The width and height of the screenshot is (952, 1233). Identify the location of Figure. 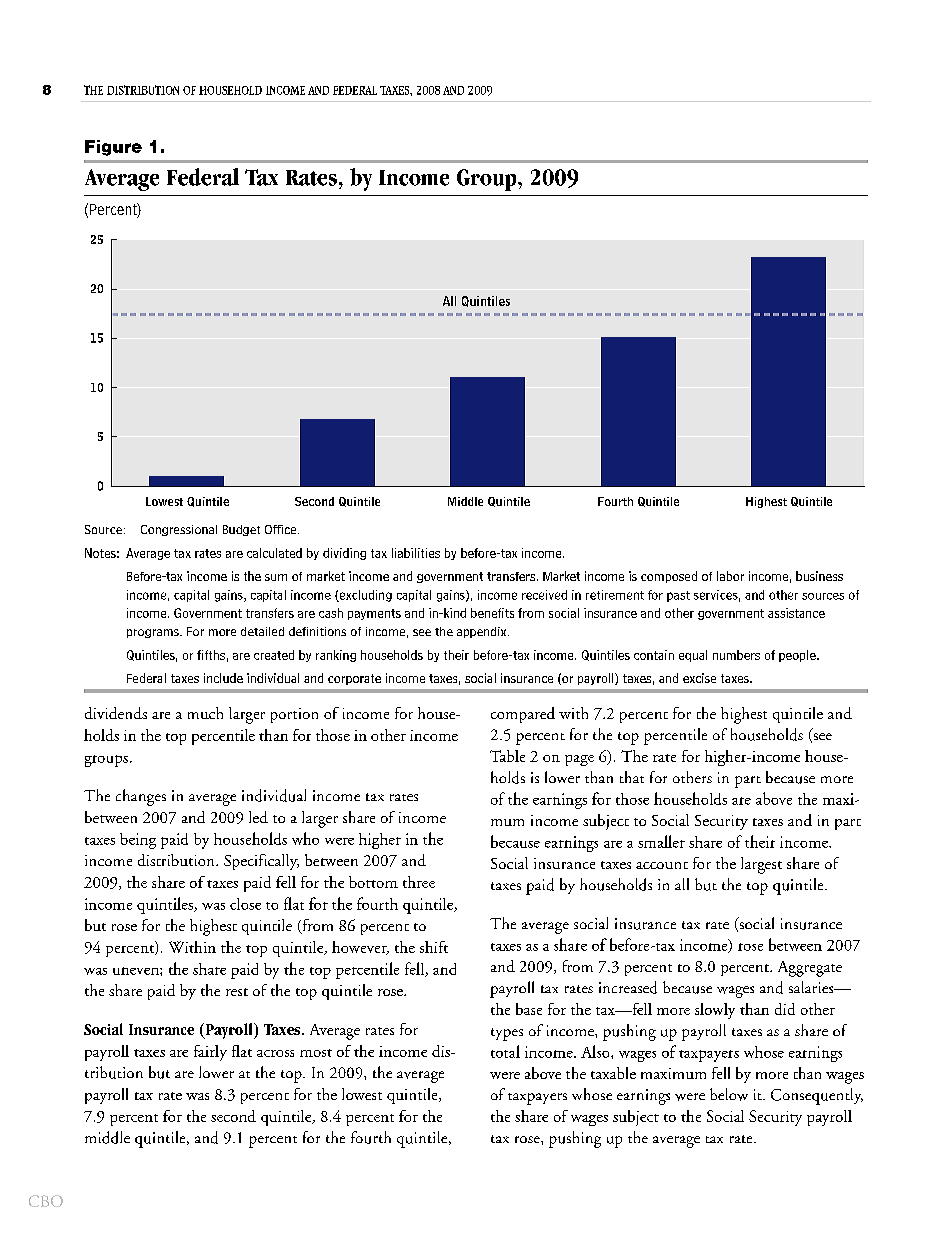
(113, 148).
